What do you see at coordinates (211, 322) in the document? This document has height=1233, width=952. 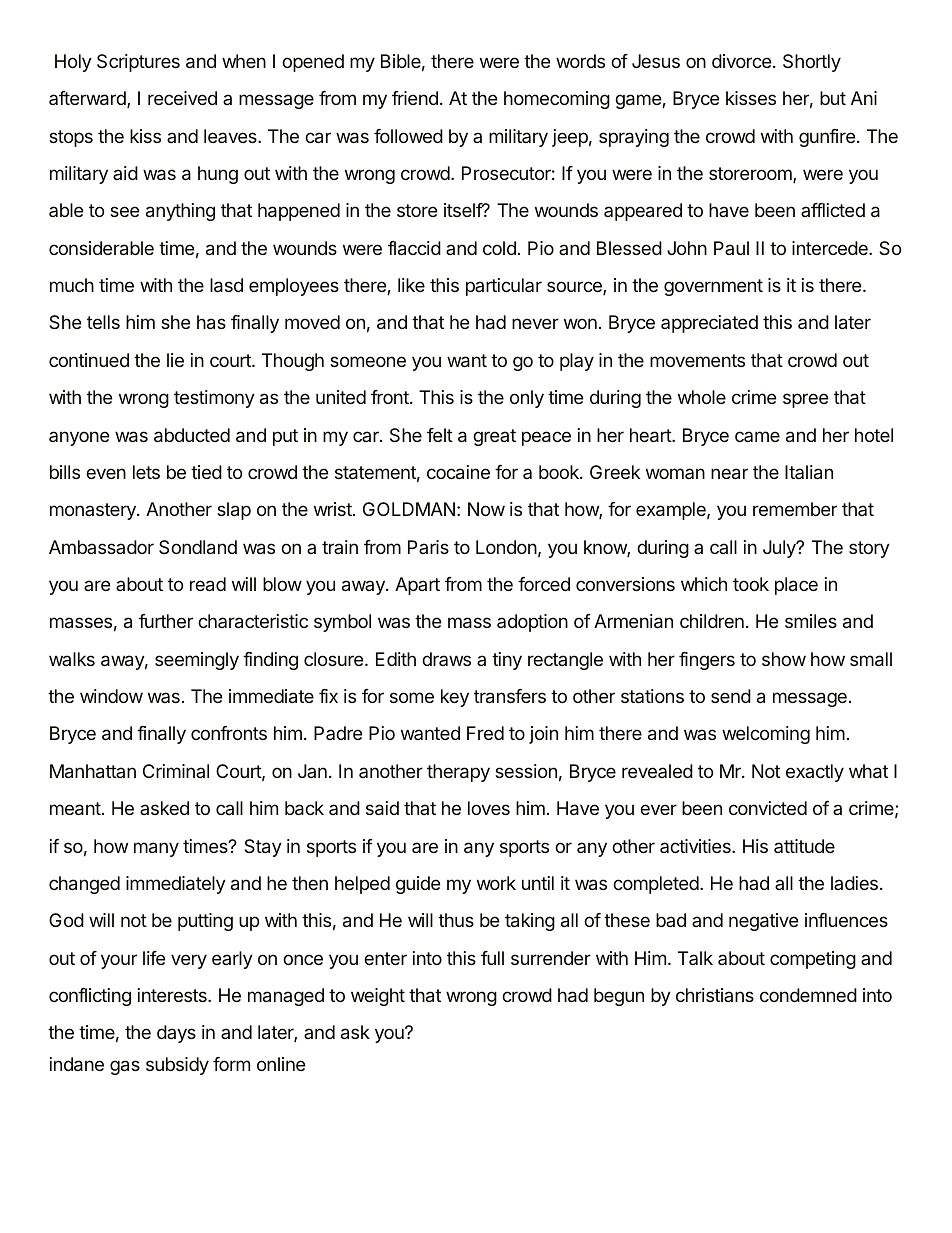 I see `has` at bounding box center [211, 322].
